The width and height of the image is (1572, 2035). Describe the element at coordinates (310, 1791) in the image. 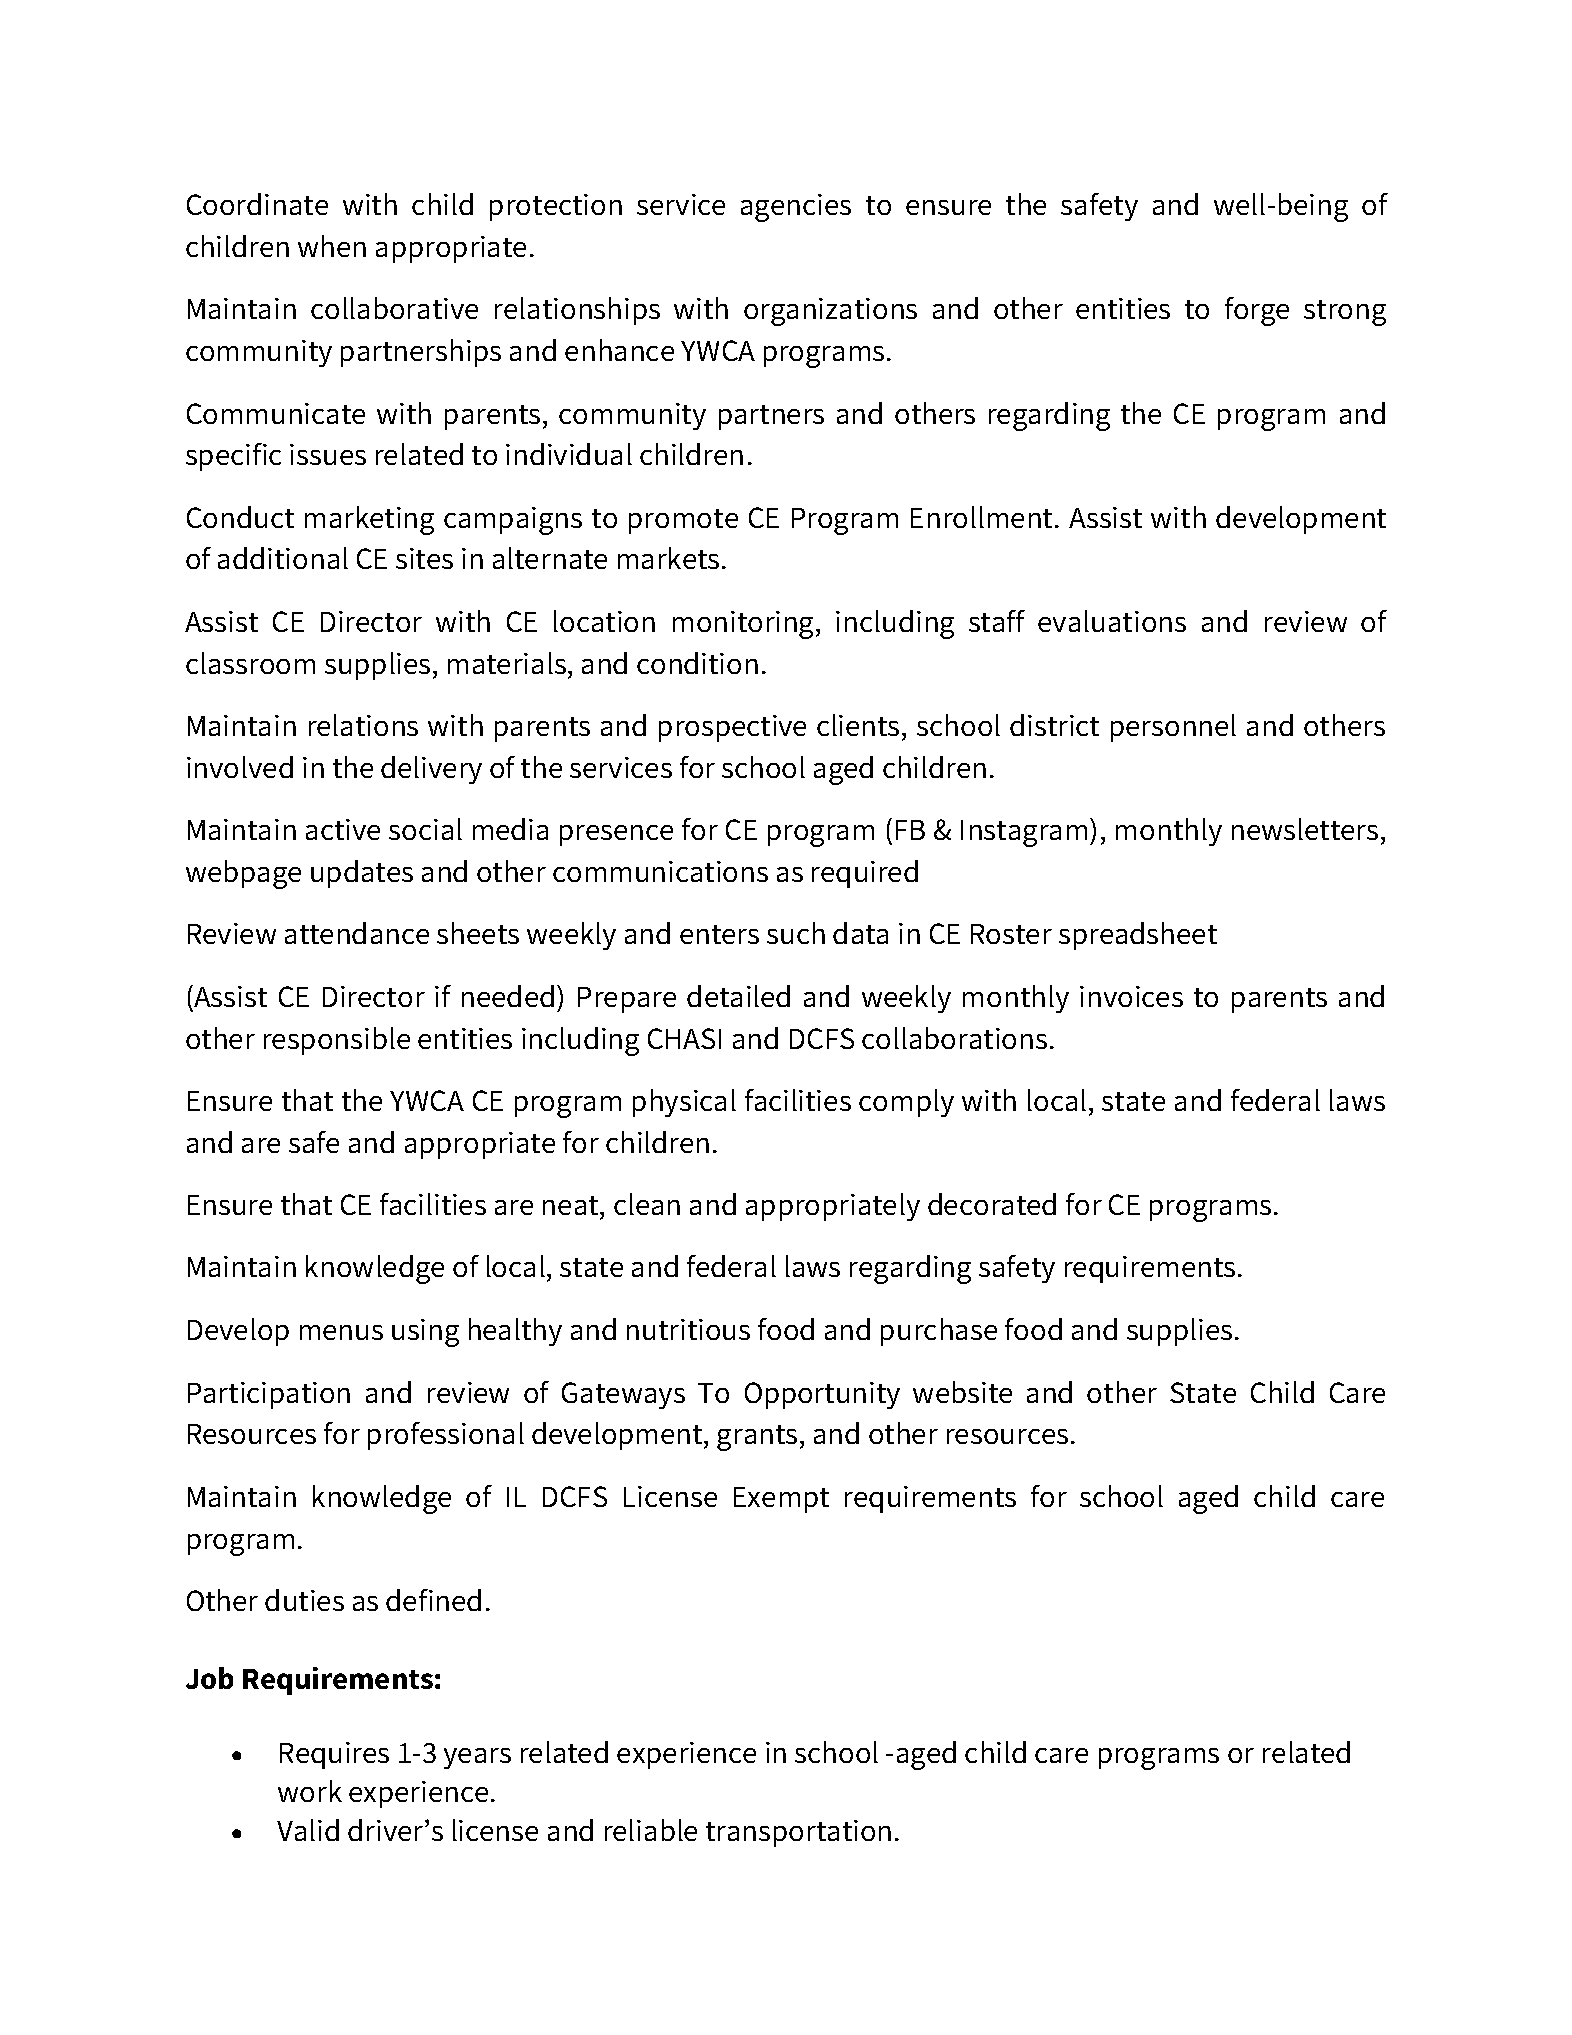

I see `work` at that location.
